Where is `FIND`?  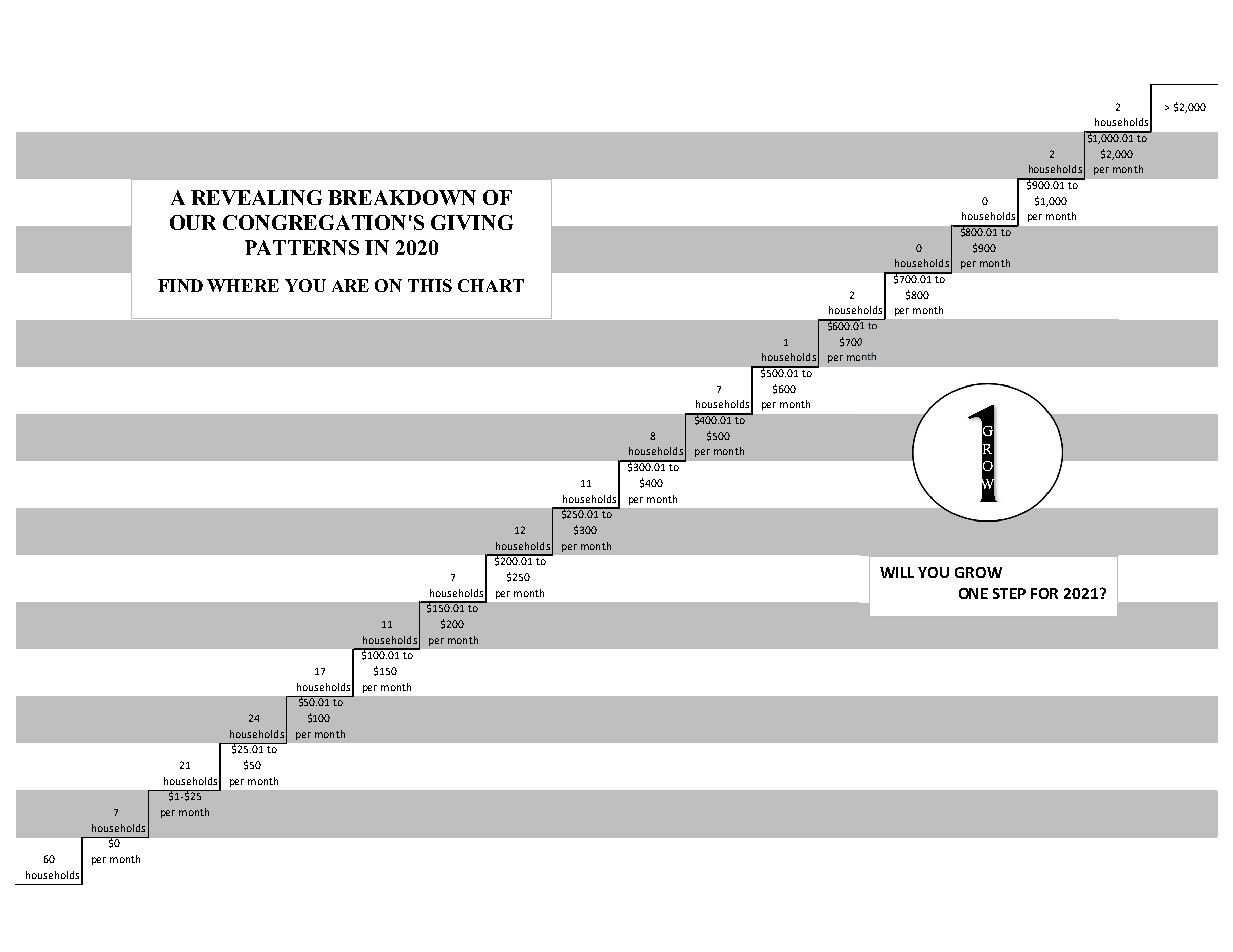
FIND is located at coordinates (180, 285).
